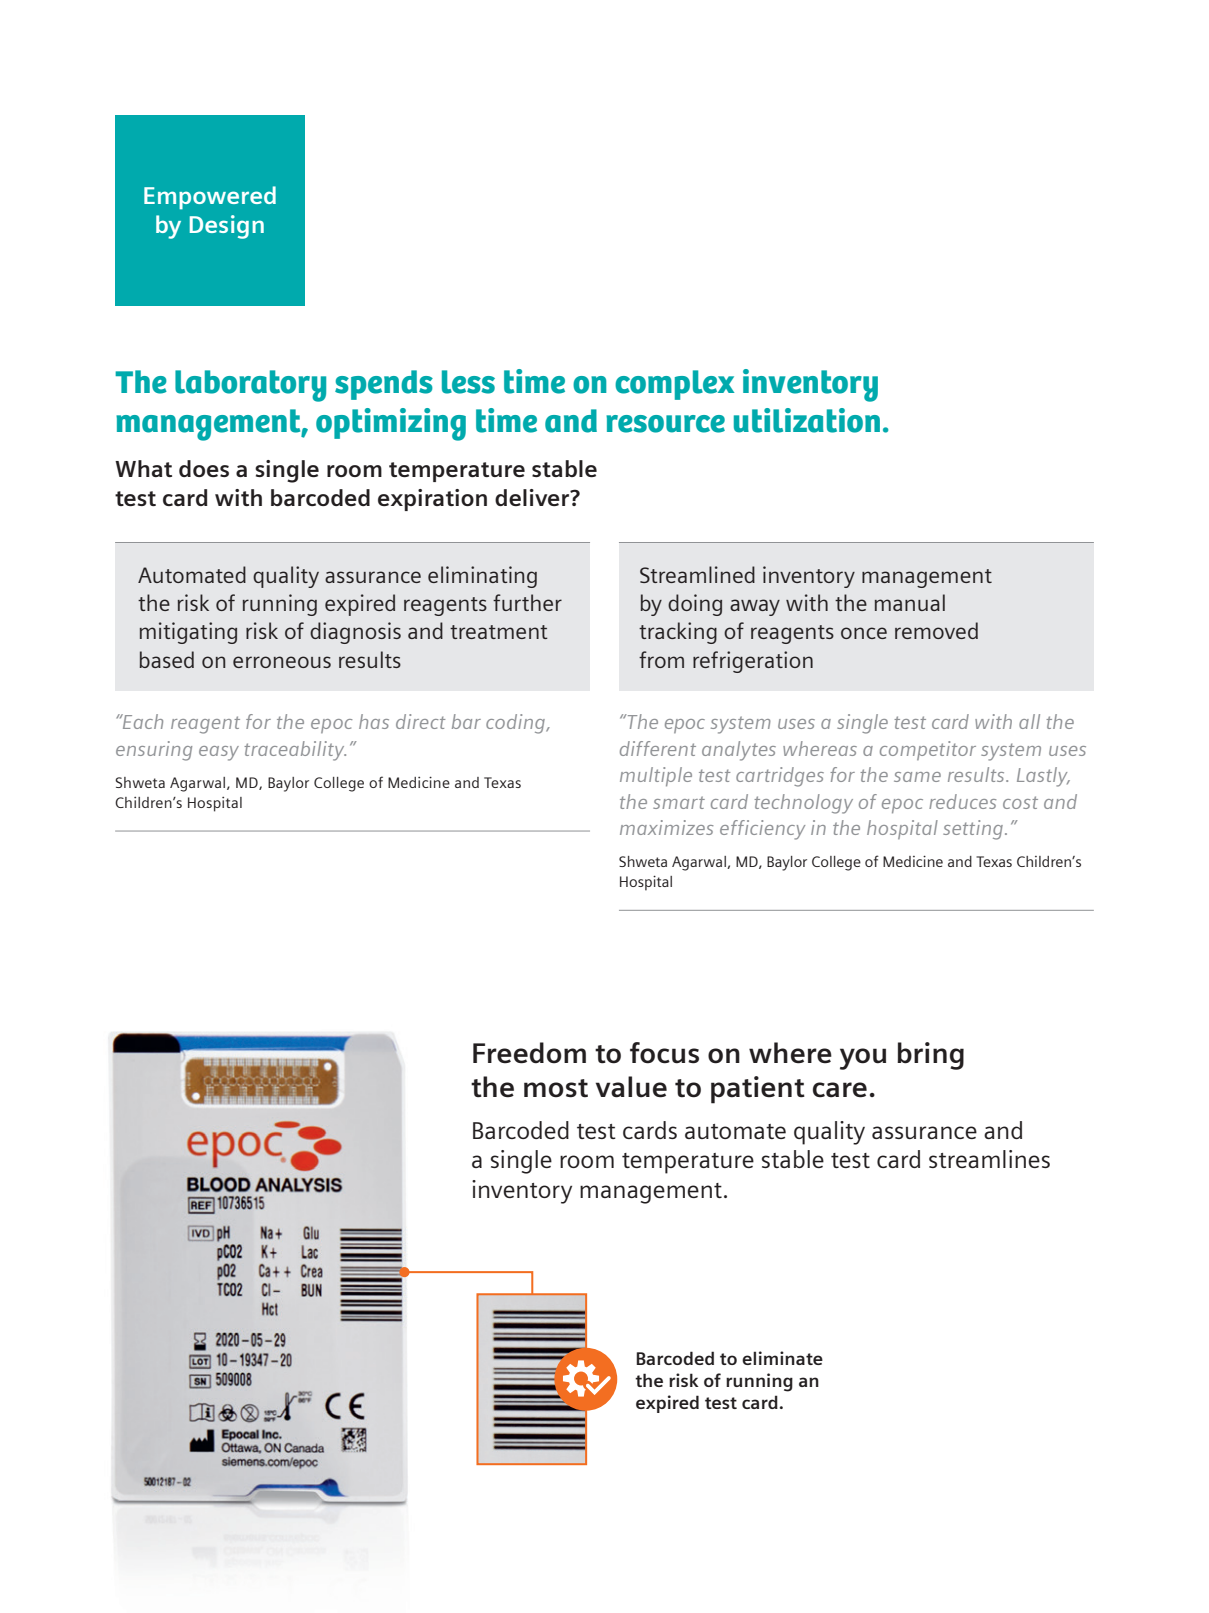 The width and height of the screenshot is (1209, 1613). I want to click on removed, so click(936, 630).
